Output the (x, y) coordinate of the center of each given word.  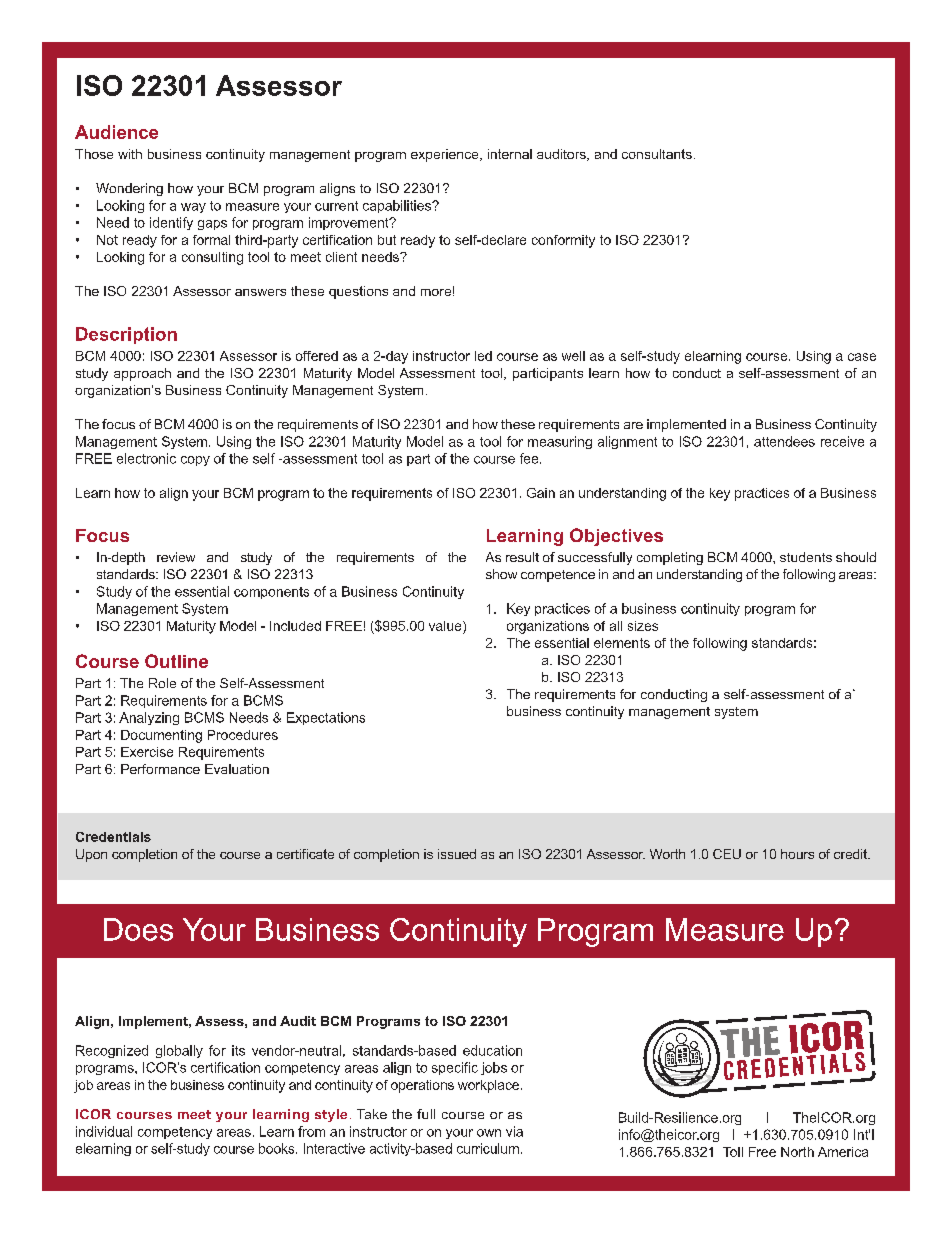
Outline (176, 661)
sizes (643, 626)
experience (446, 155)
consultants (657, 154)
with (130, 154)
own (489, 1133)
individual (104, 1131)
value (446, 626)
